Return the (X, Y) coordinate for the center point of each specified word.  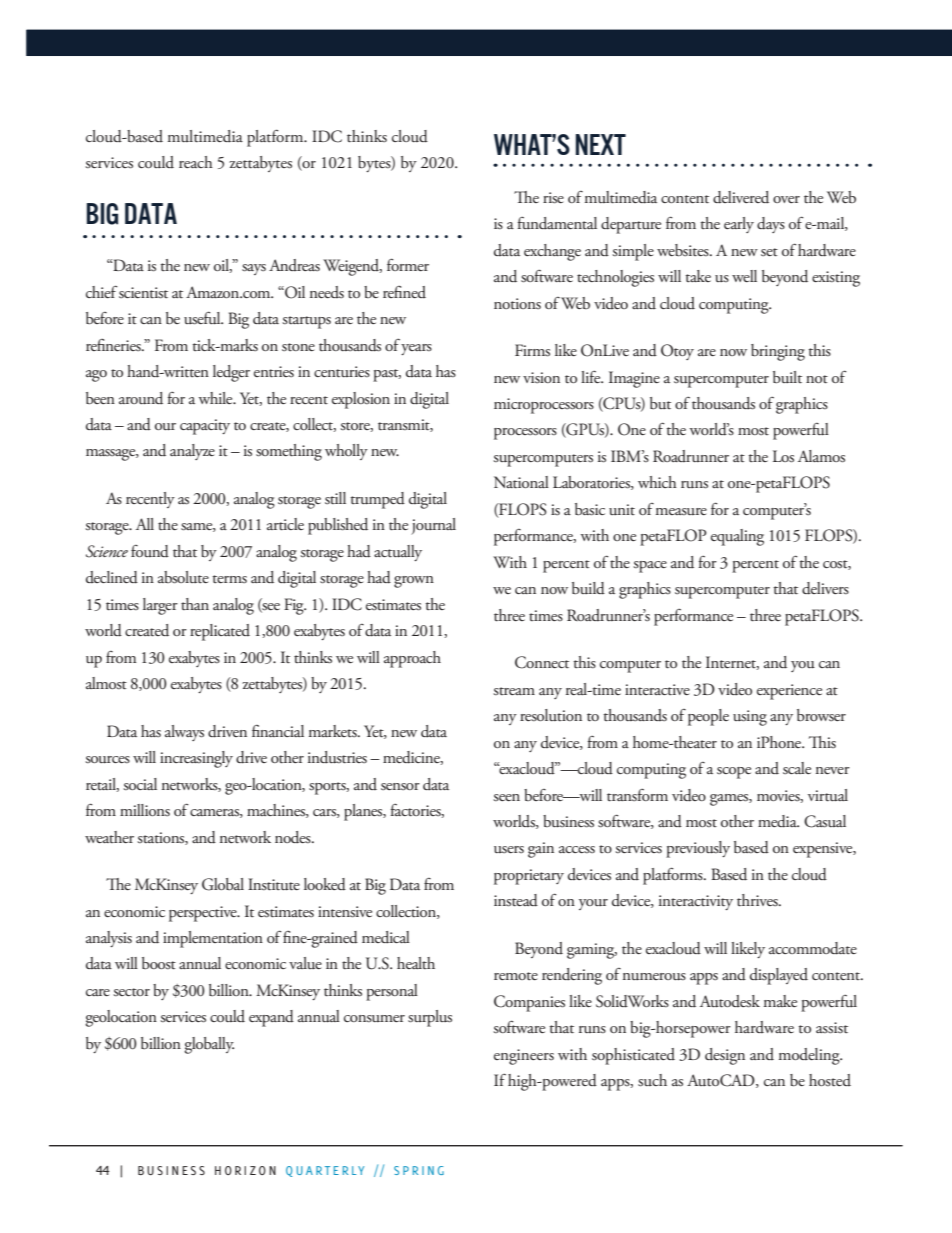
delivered (741, 197)
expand (271, 1018)
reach (196, 162)
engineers (524, 1057)
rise (553, 198)
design (725, 1056)
